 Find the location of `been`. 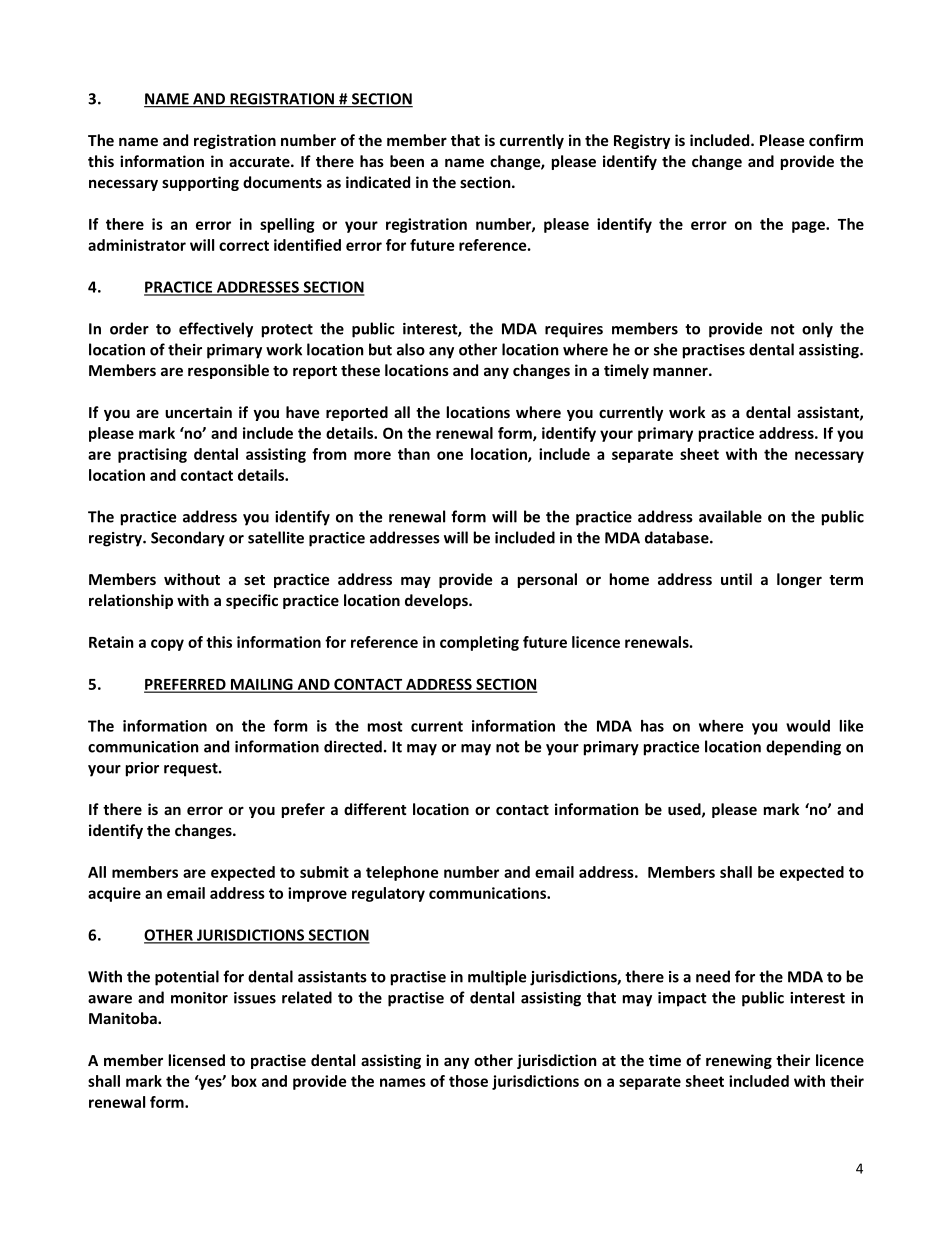

been is located at coordinates (407, 161).
